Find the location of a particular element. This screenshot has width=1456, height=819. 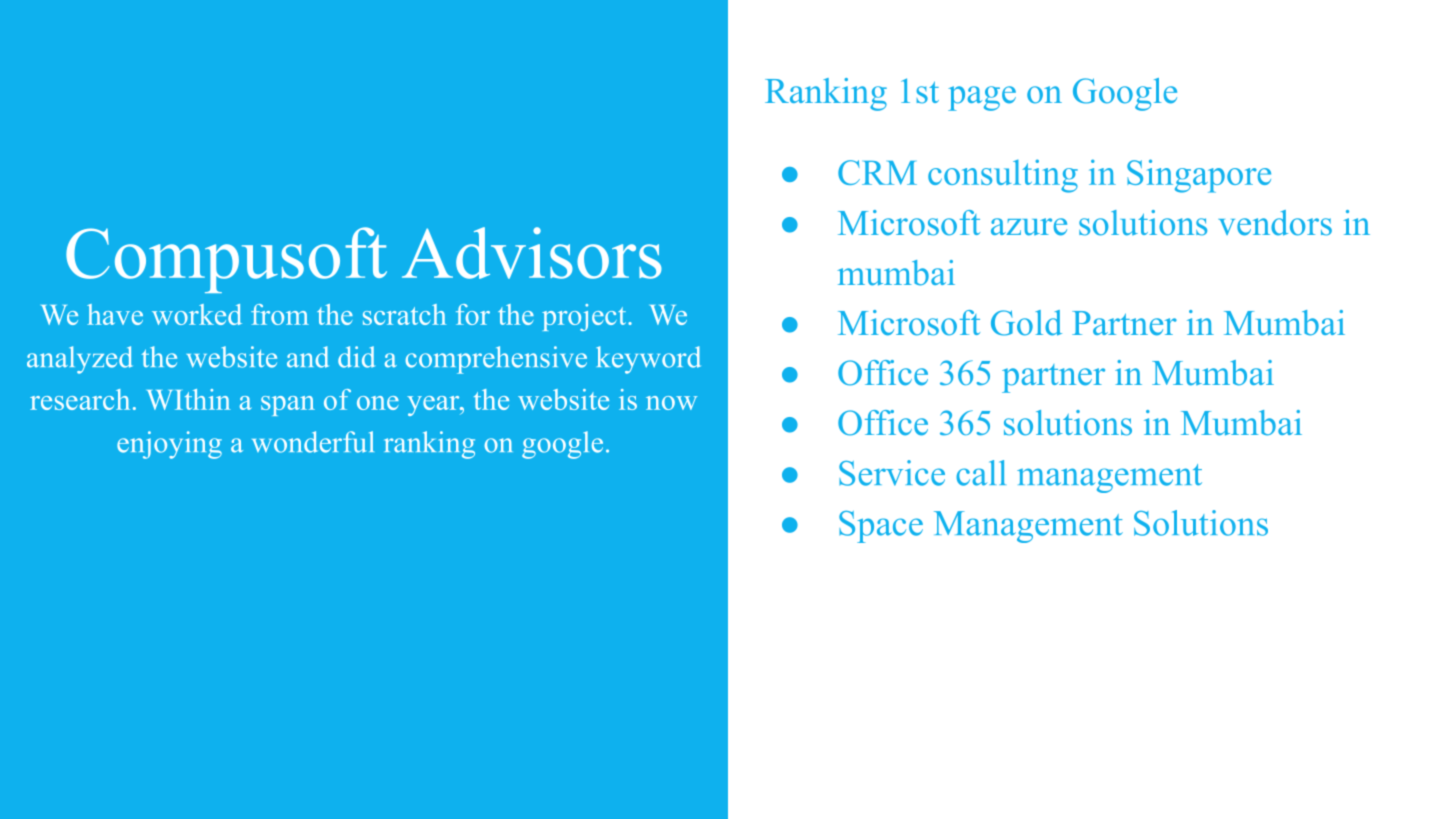

vendors is located at coordinates (1275, 223).
